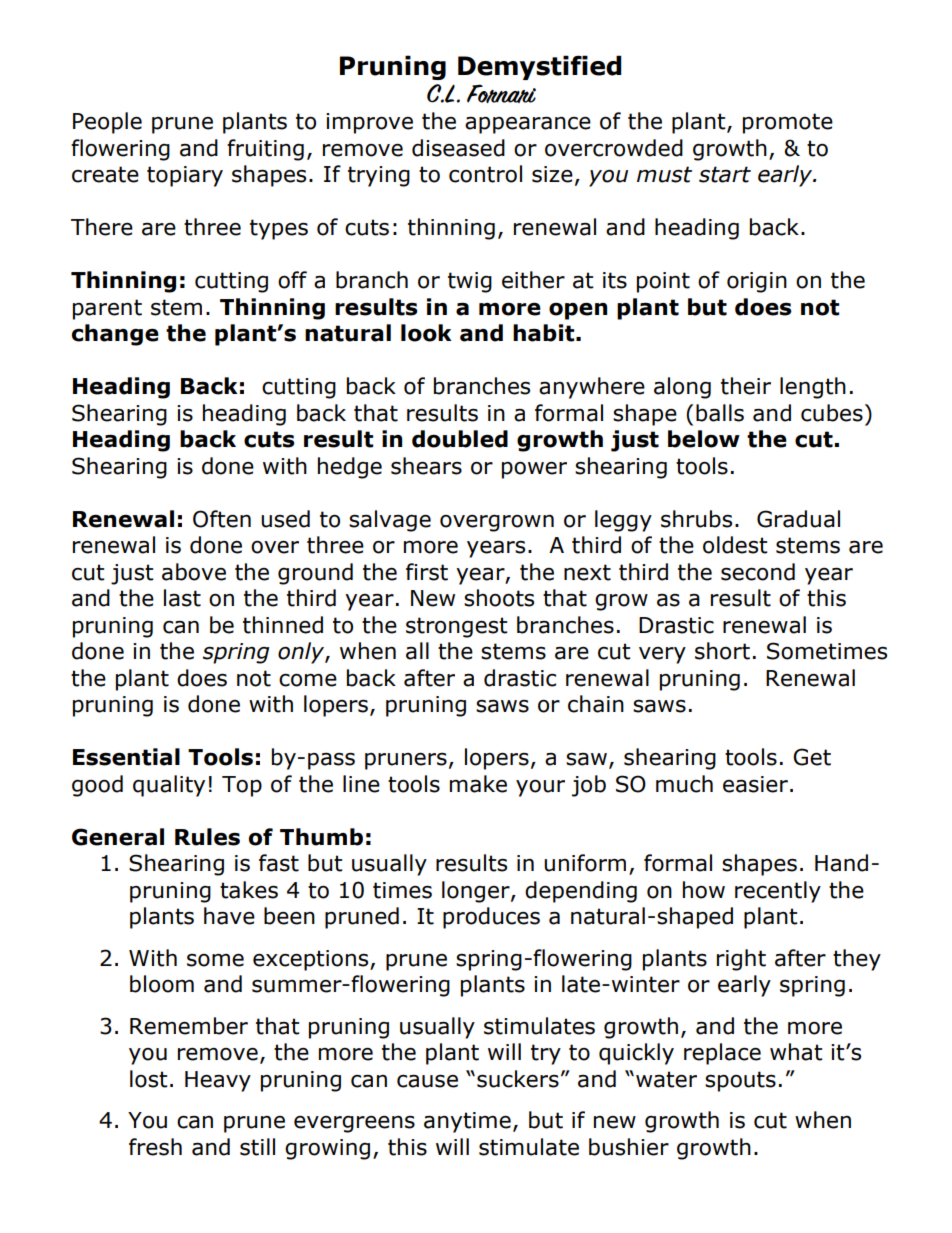 This screenshot has width=952, height=1233. Describe the element at coordinates (169, 786) in the screenshot. I see `quality` at that location.
